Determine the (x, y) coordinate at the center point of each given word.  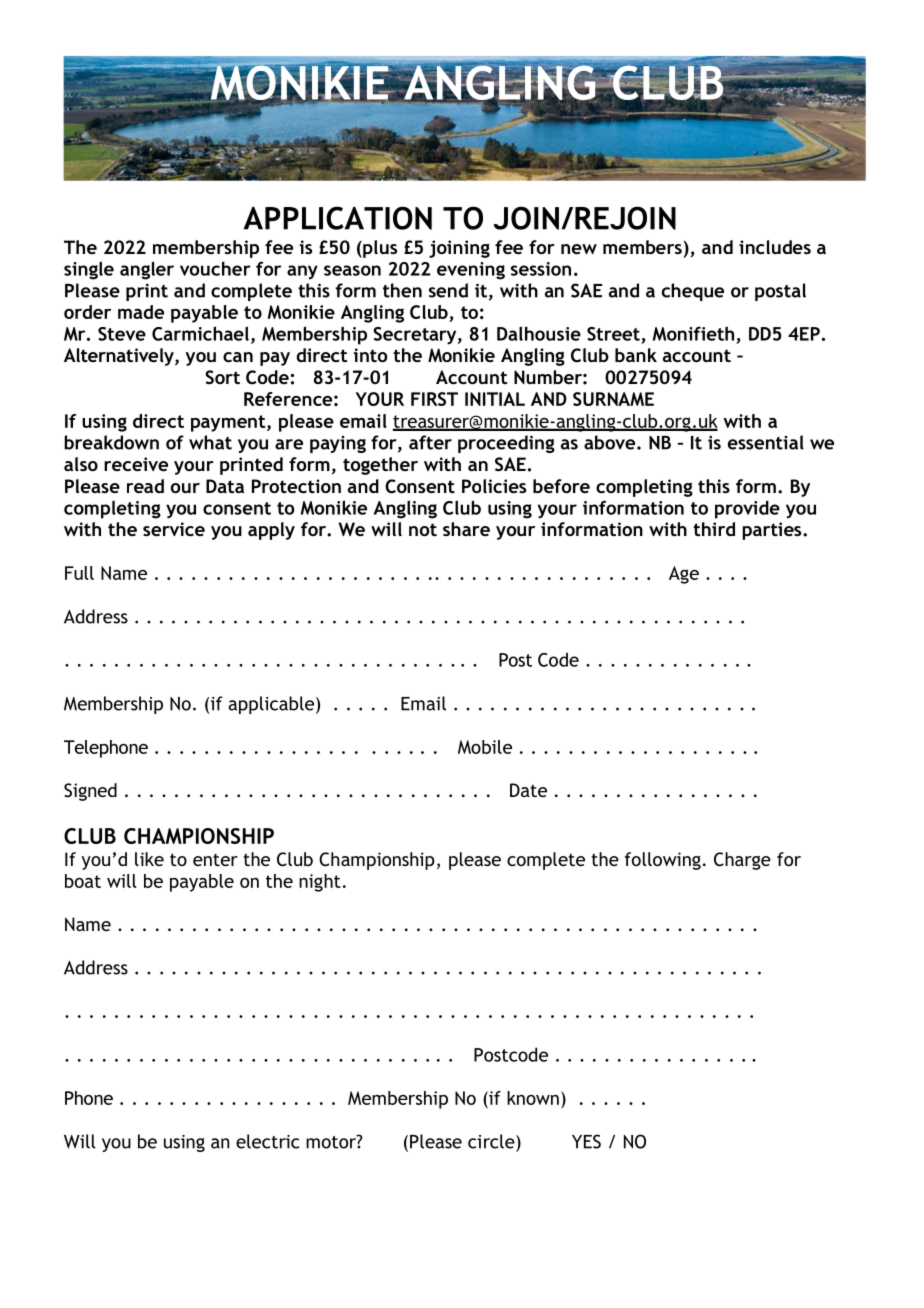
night (320, 883)
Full (79, 573)
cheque (693, 292)
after (430, 442)
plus (379, 249)
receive (136, 464)
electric (267, 1141)
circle (492, 1141)
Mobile (485, 747)
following (663, 861)
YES (586, 1141)
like (149, 859)
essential (766, 442)
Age (684, 575)
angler (147, 270)
